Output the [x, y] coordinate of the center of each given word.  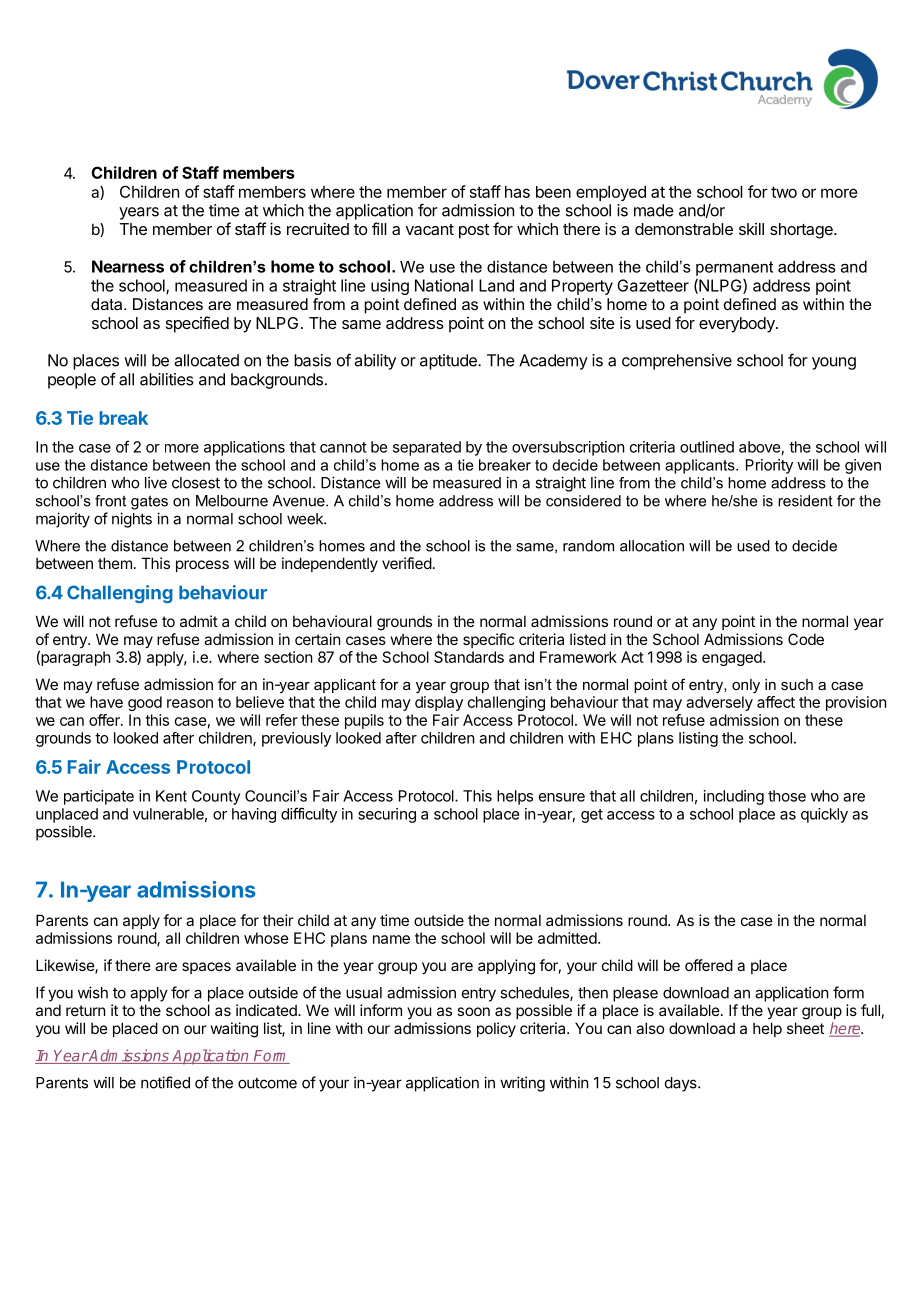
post [474, 231]
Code [806, 639]
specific [488, 640]
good [145, 703]
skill [751, 229]
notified [165, 1082]
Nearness [128, 266]
